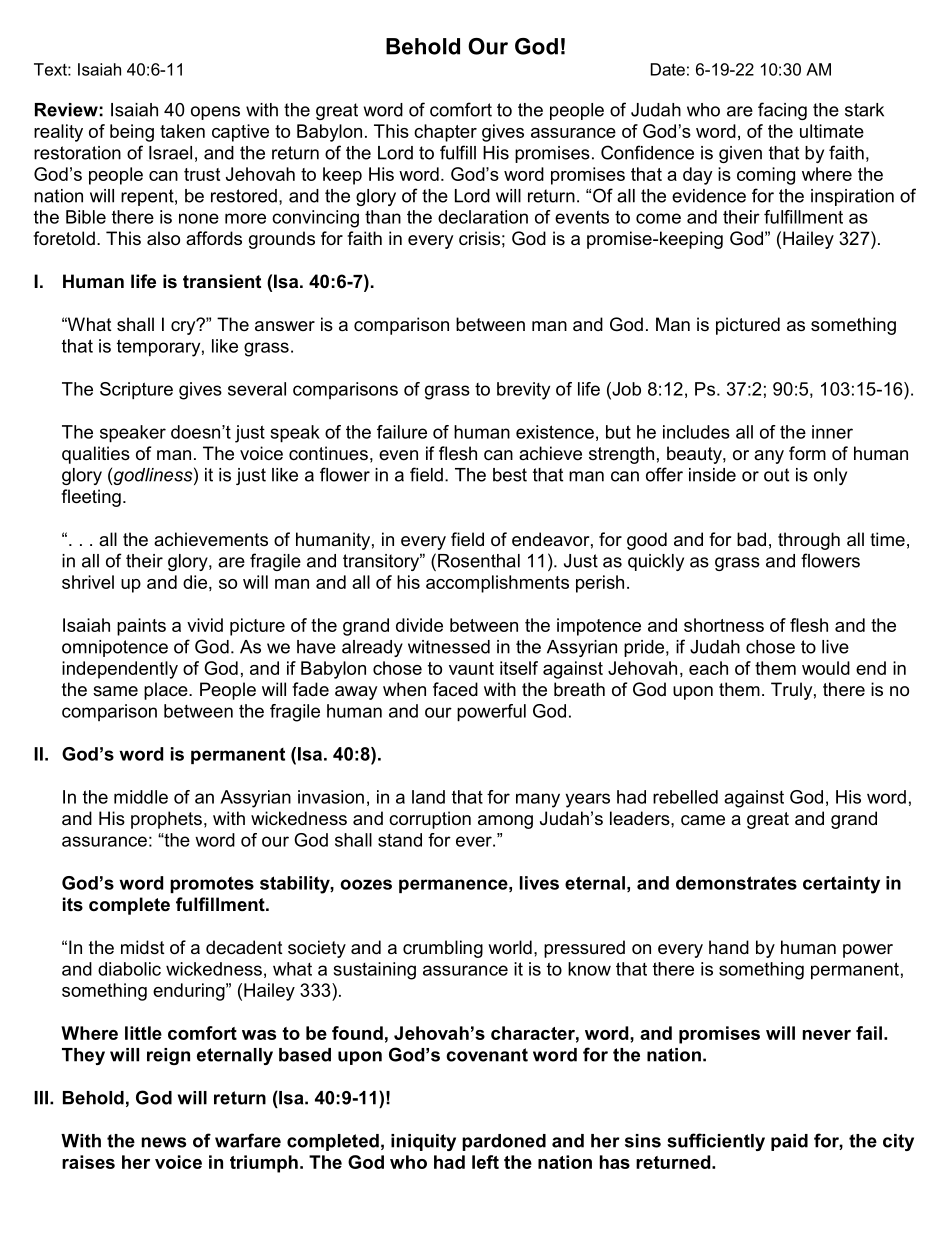 The image size is (952, 1233). Describe the element at coordinates (504, 1142) in the screenshot. I see `pardoned` at that location.
